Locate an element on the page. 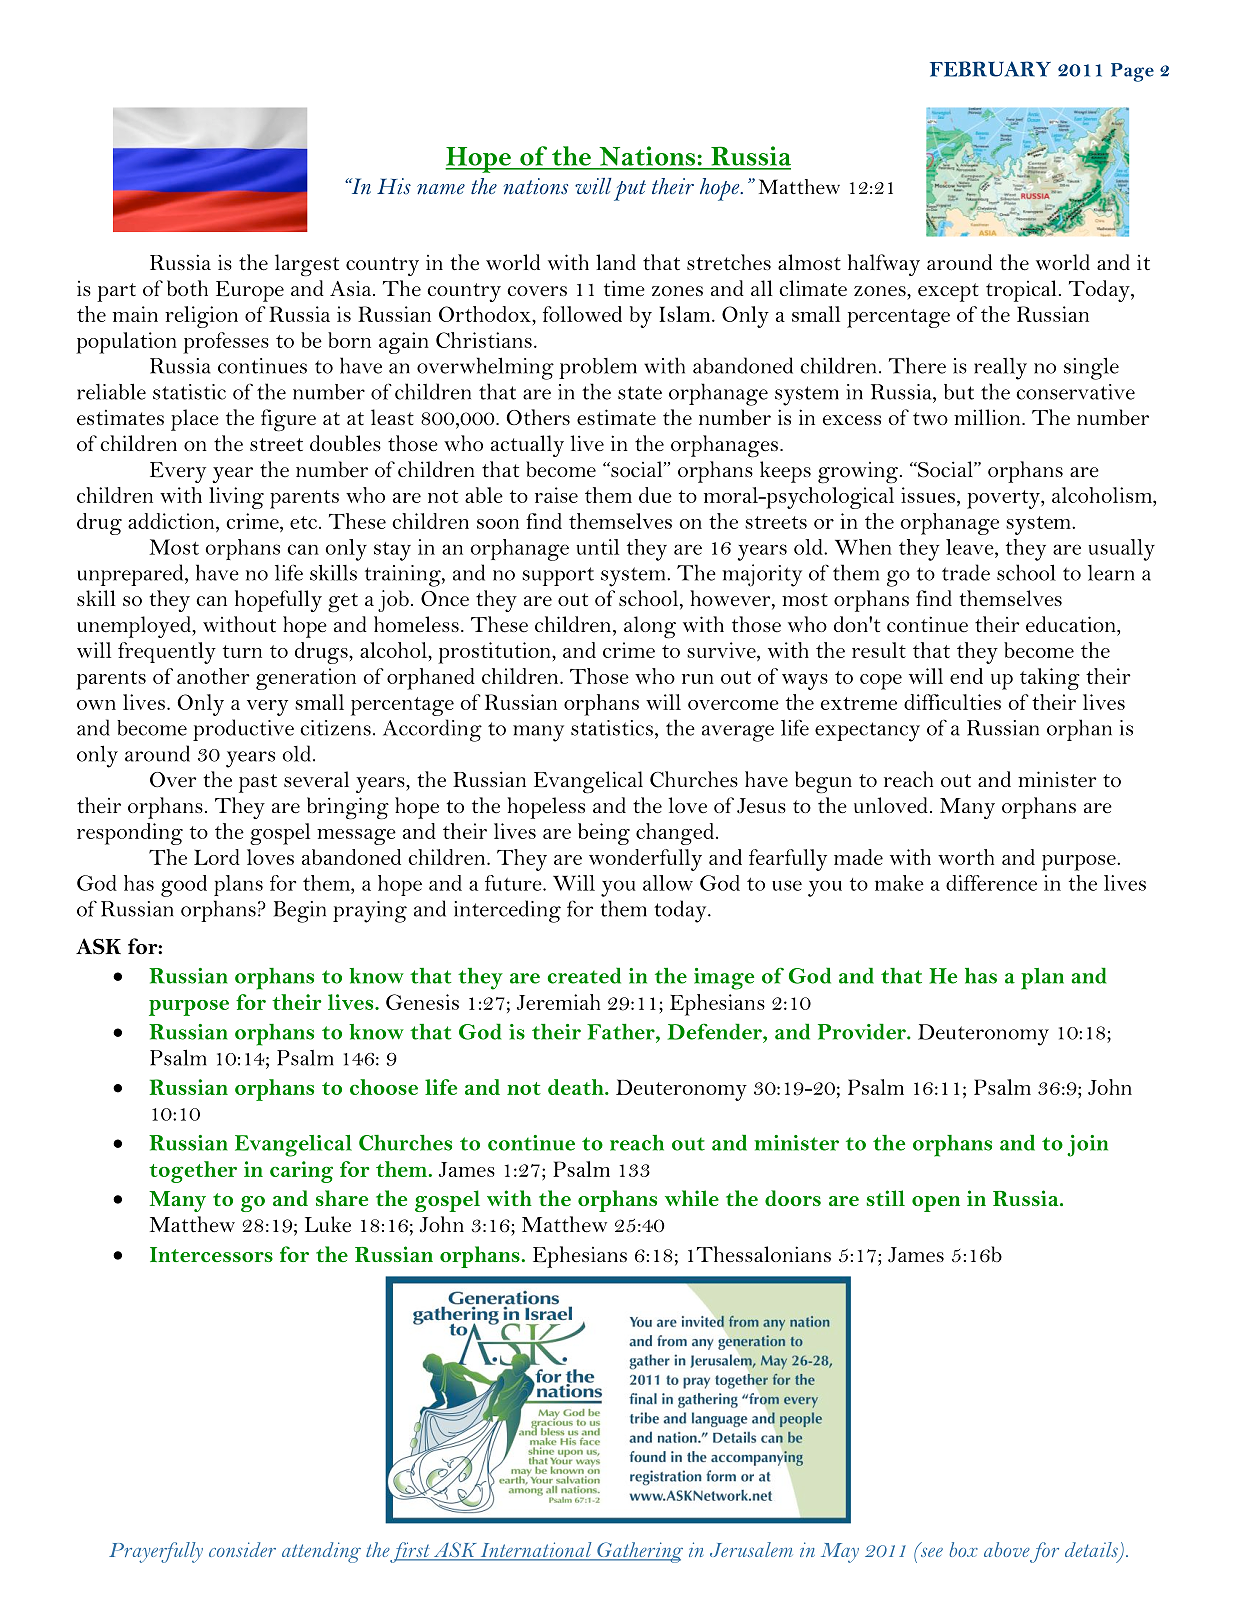 This image has width=1237, height=1601. put is located at coordinates (630, 190).
